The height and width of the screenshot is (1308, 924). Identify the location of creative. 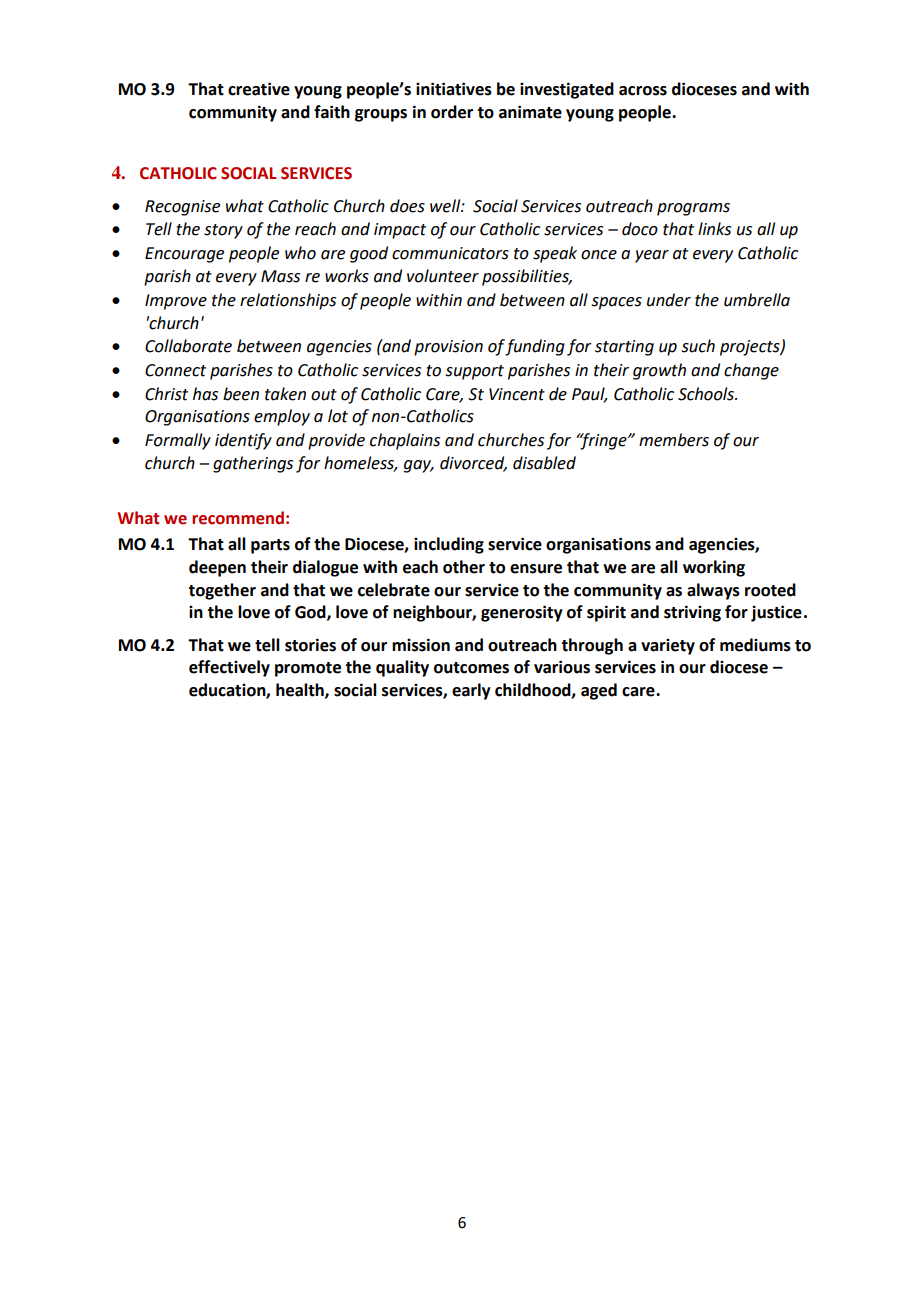
(259, 89).
